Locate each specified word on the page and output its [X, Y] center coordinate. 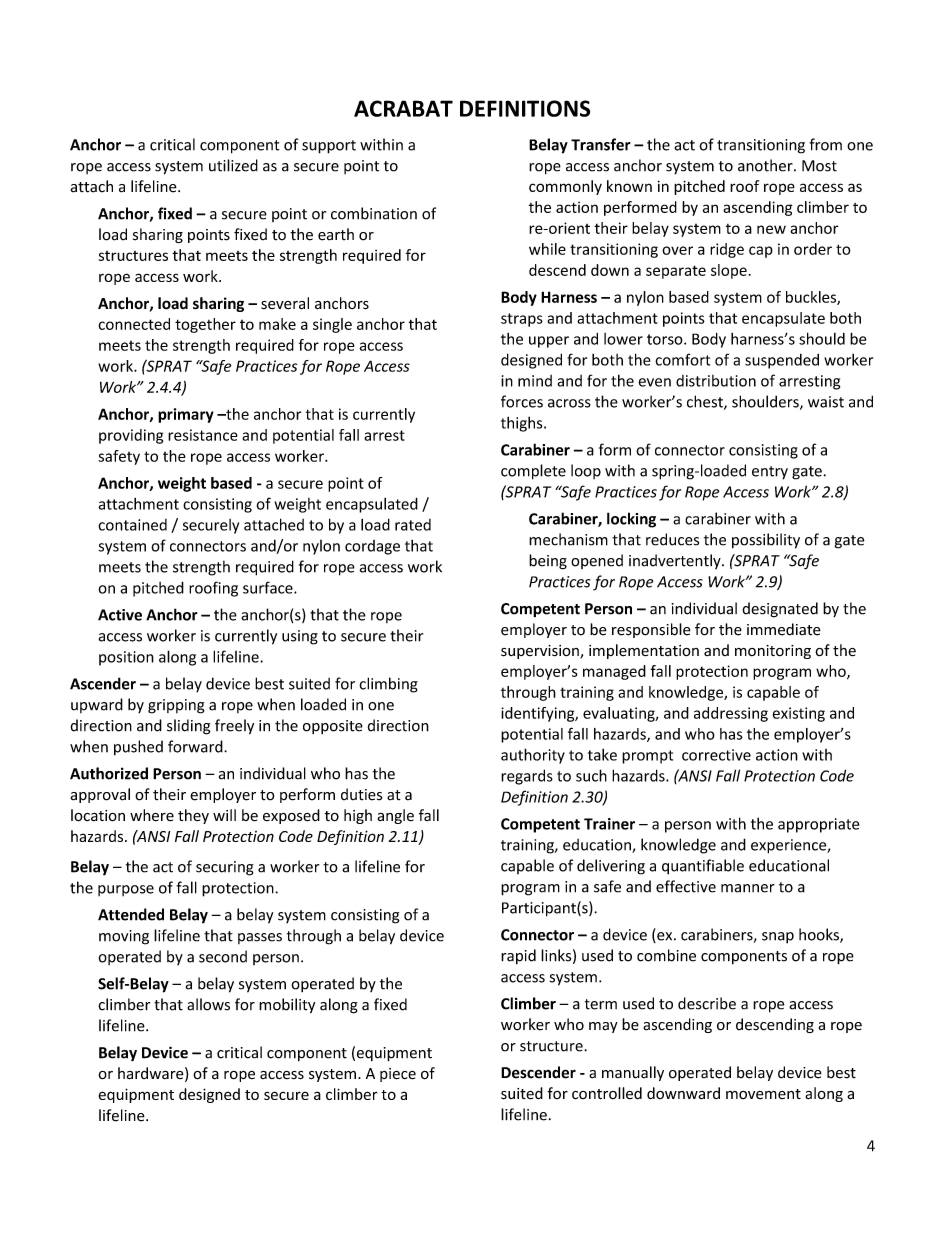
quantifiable [703, 867]
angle [395, 816]
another [766, 165]
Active [120, 615]
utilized [233, 165]
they [193, 816]
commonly [565, 187]
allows [208, 1004]
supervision [541, 652]
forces [522, 401]
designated [780, 610]
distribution [716, 381]
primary [186, 415]
